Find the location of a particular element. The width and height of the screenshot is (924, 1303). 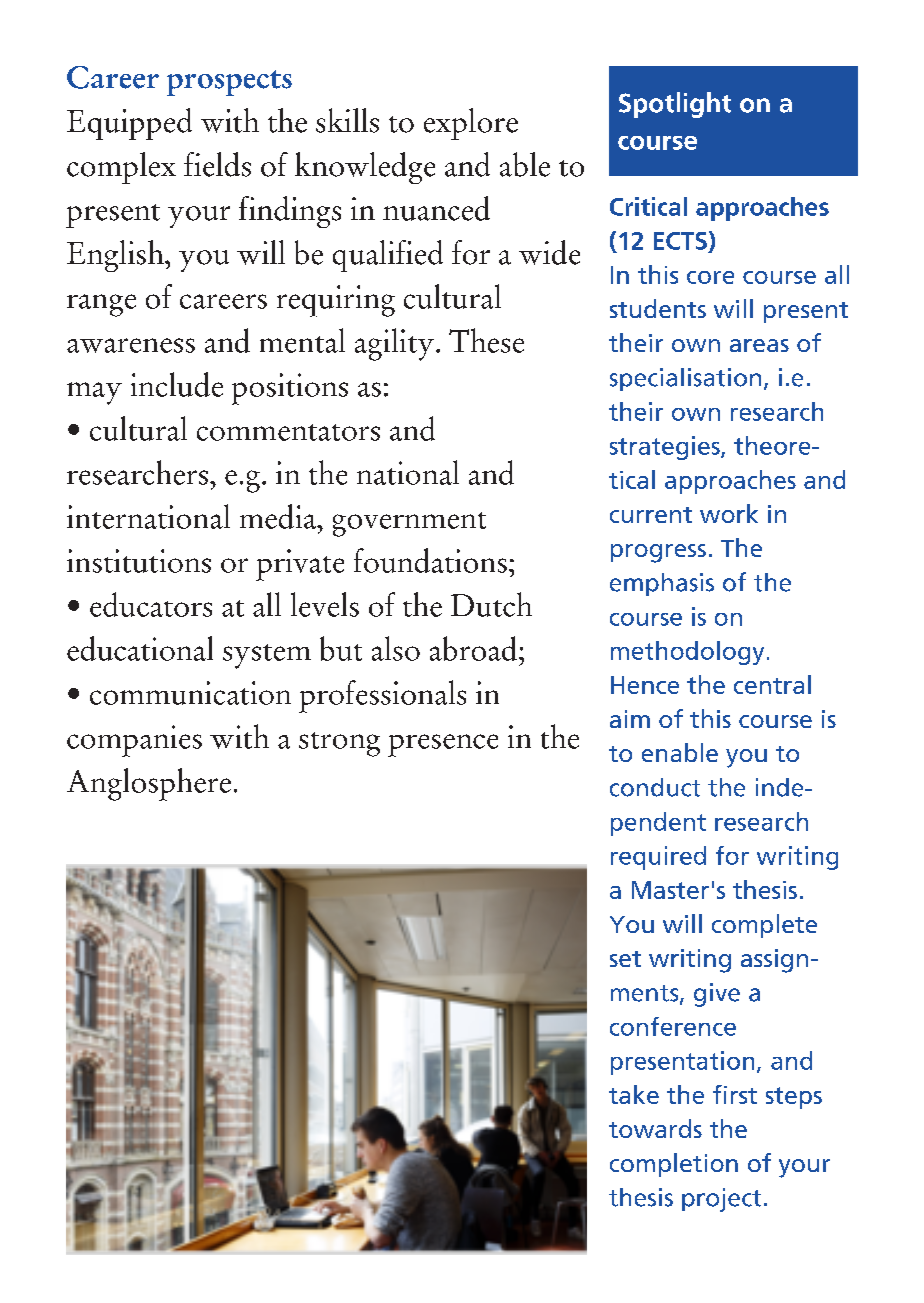

educational is located at coordinates (140, 648).
